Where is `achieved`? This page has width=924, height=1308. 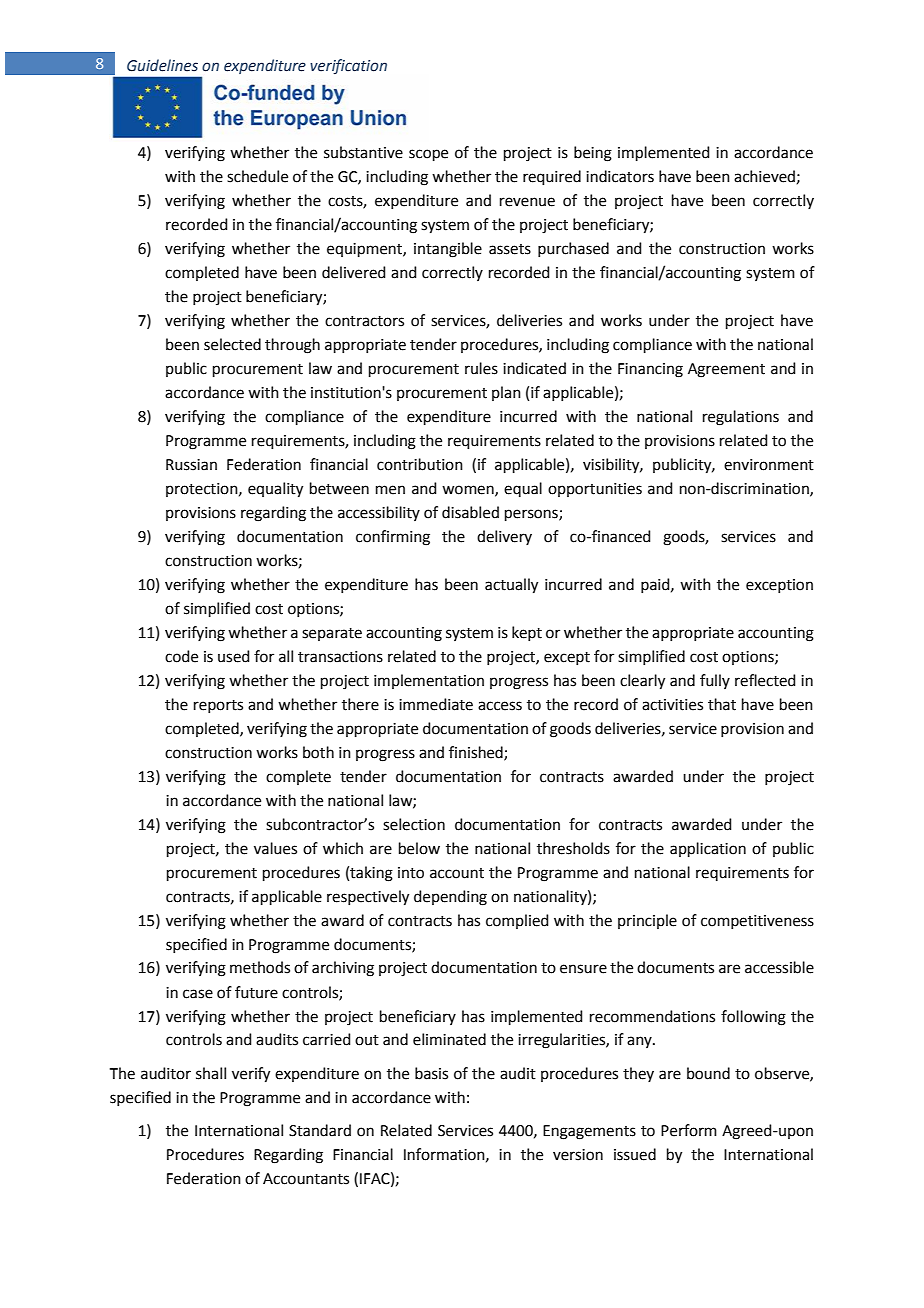
achieved is located at coordinates (764, 176).
